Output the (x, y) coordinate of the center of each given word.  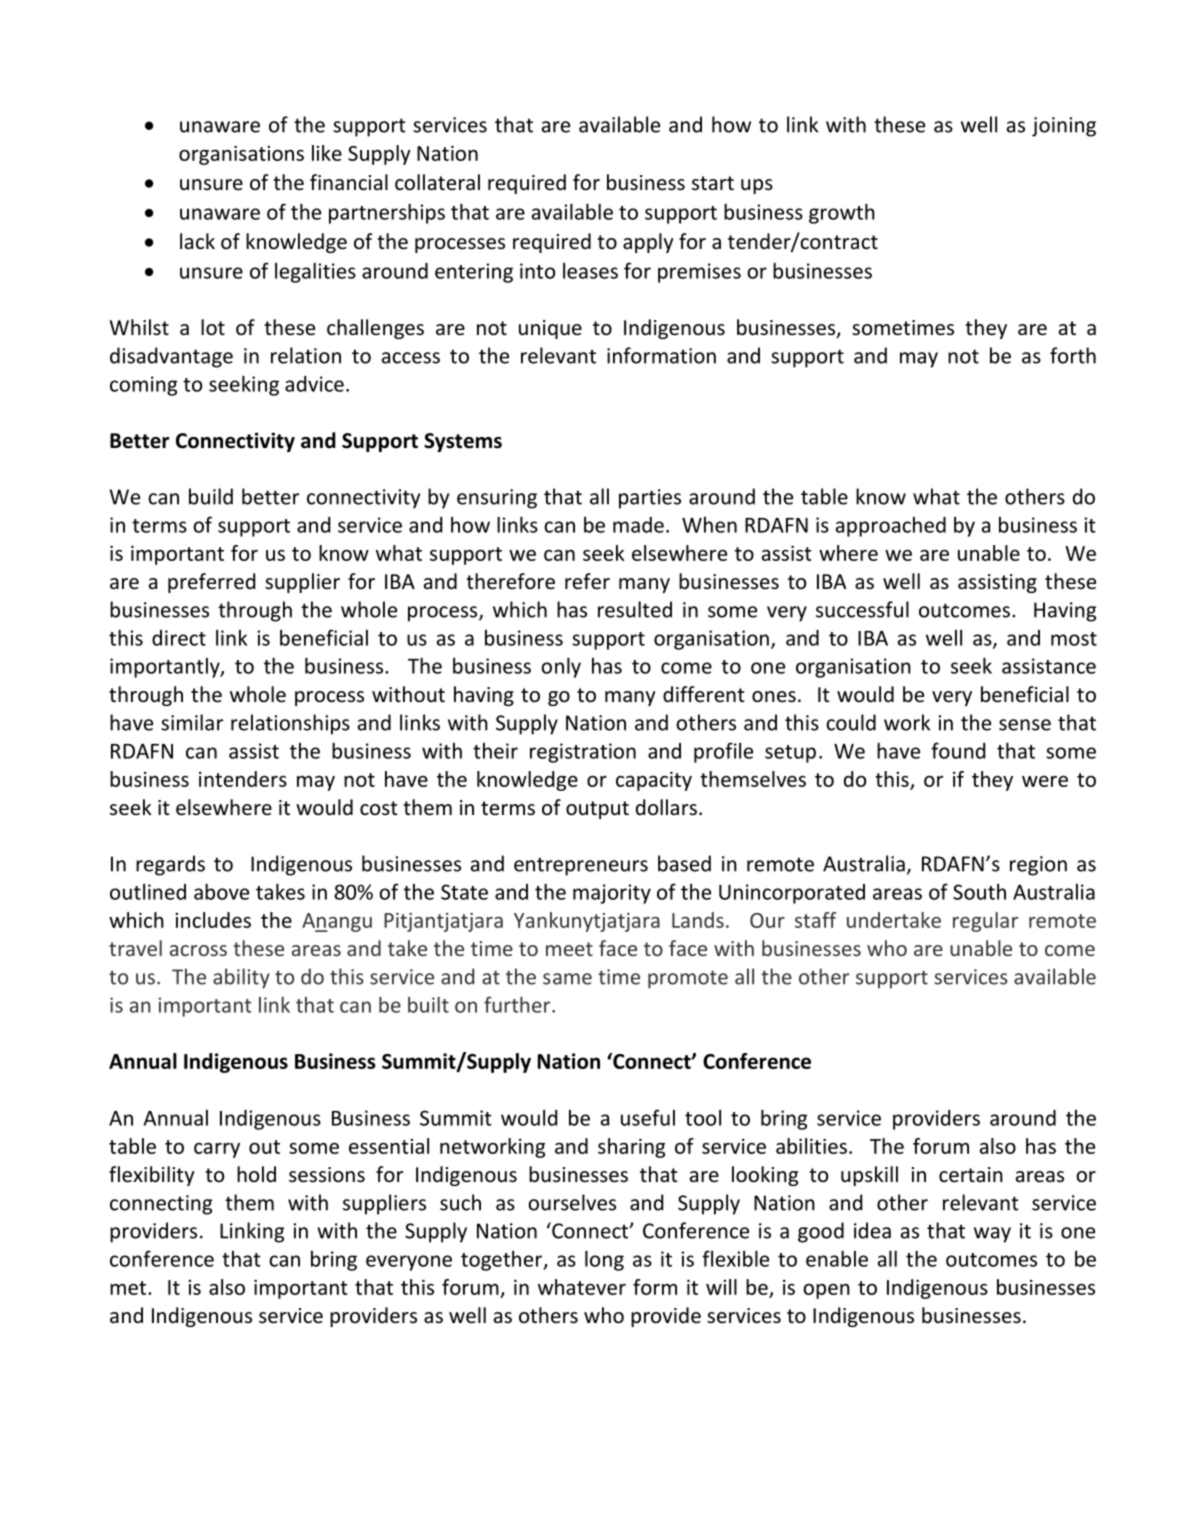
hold (256, 1174)
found (958, 750)
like (327, 153)
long (604, 1260)
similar (192, 722)
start (713, 183)
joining (1064, 127)
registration (583, 753)
